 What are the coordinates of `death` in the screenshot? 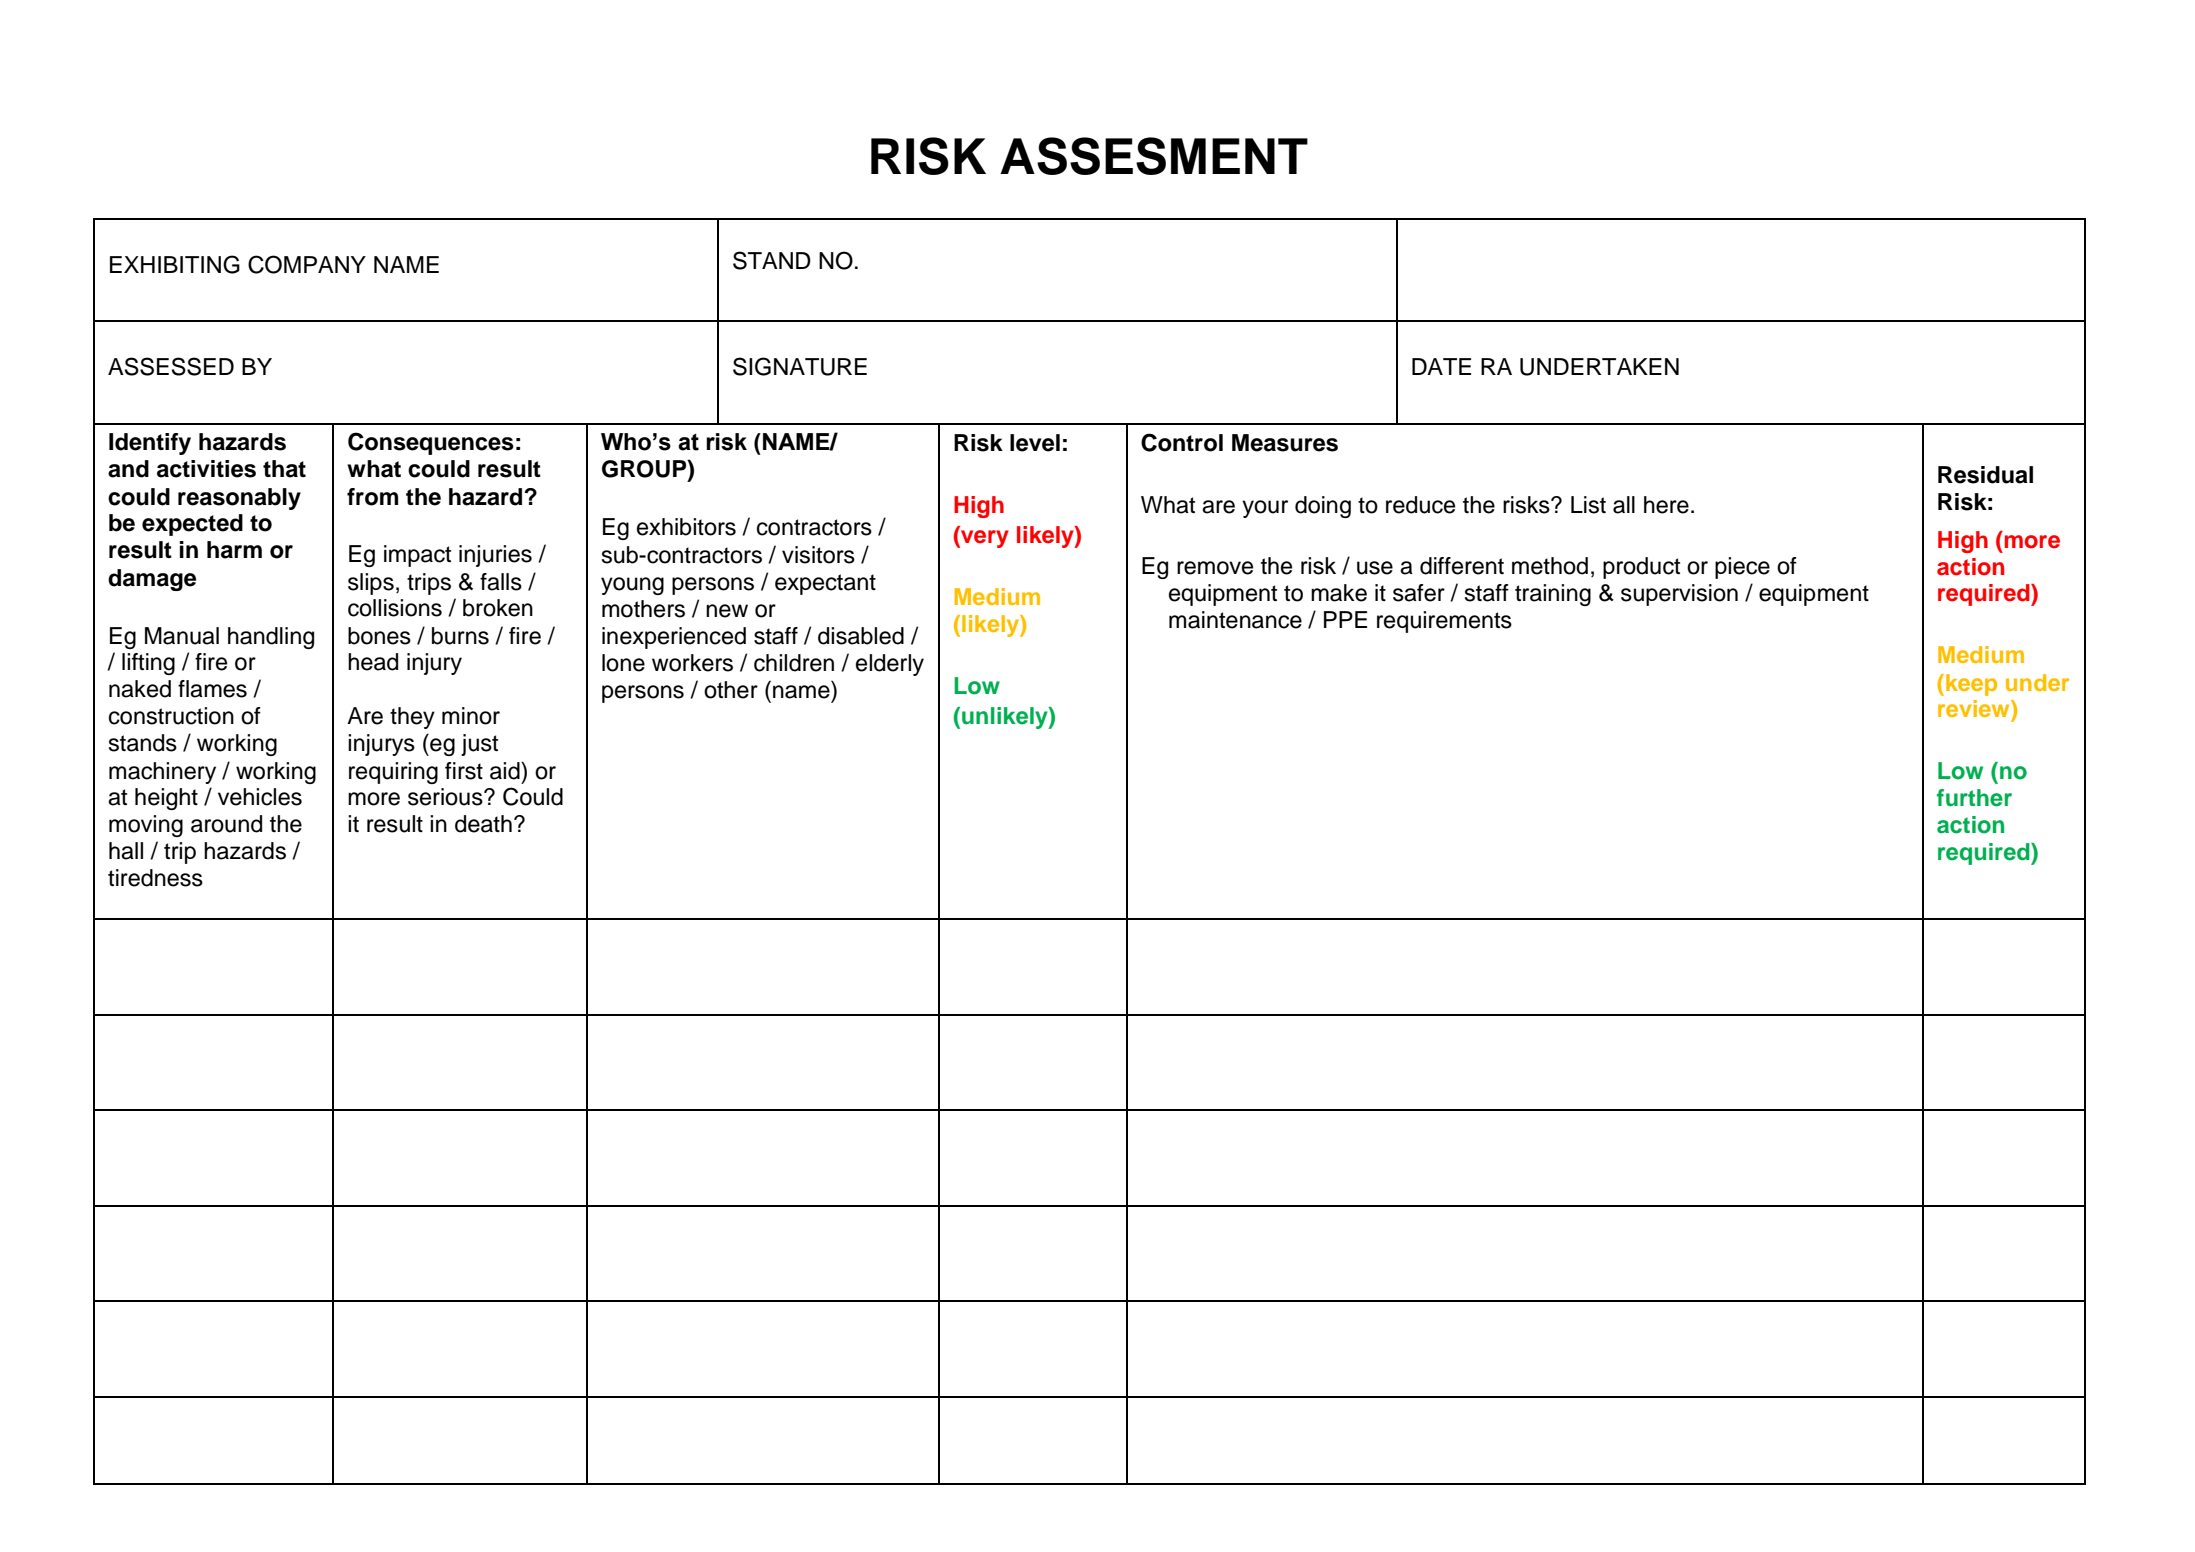 It's located at (483, 824).
